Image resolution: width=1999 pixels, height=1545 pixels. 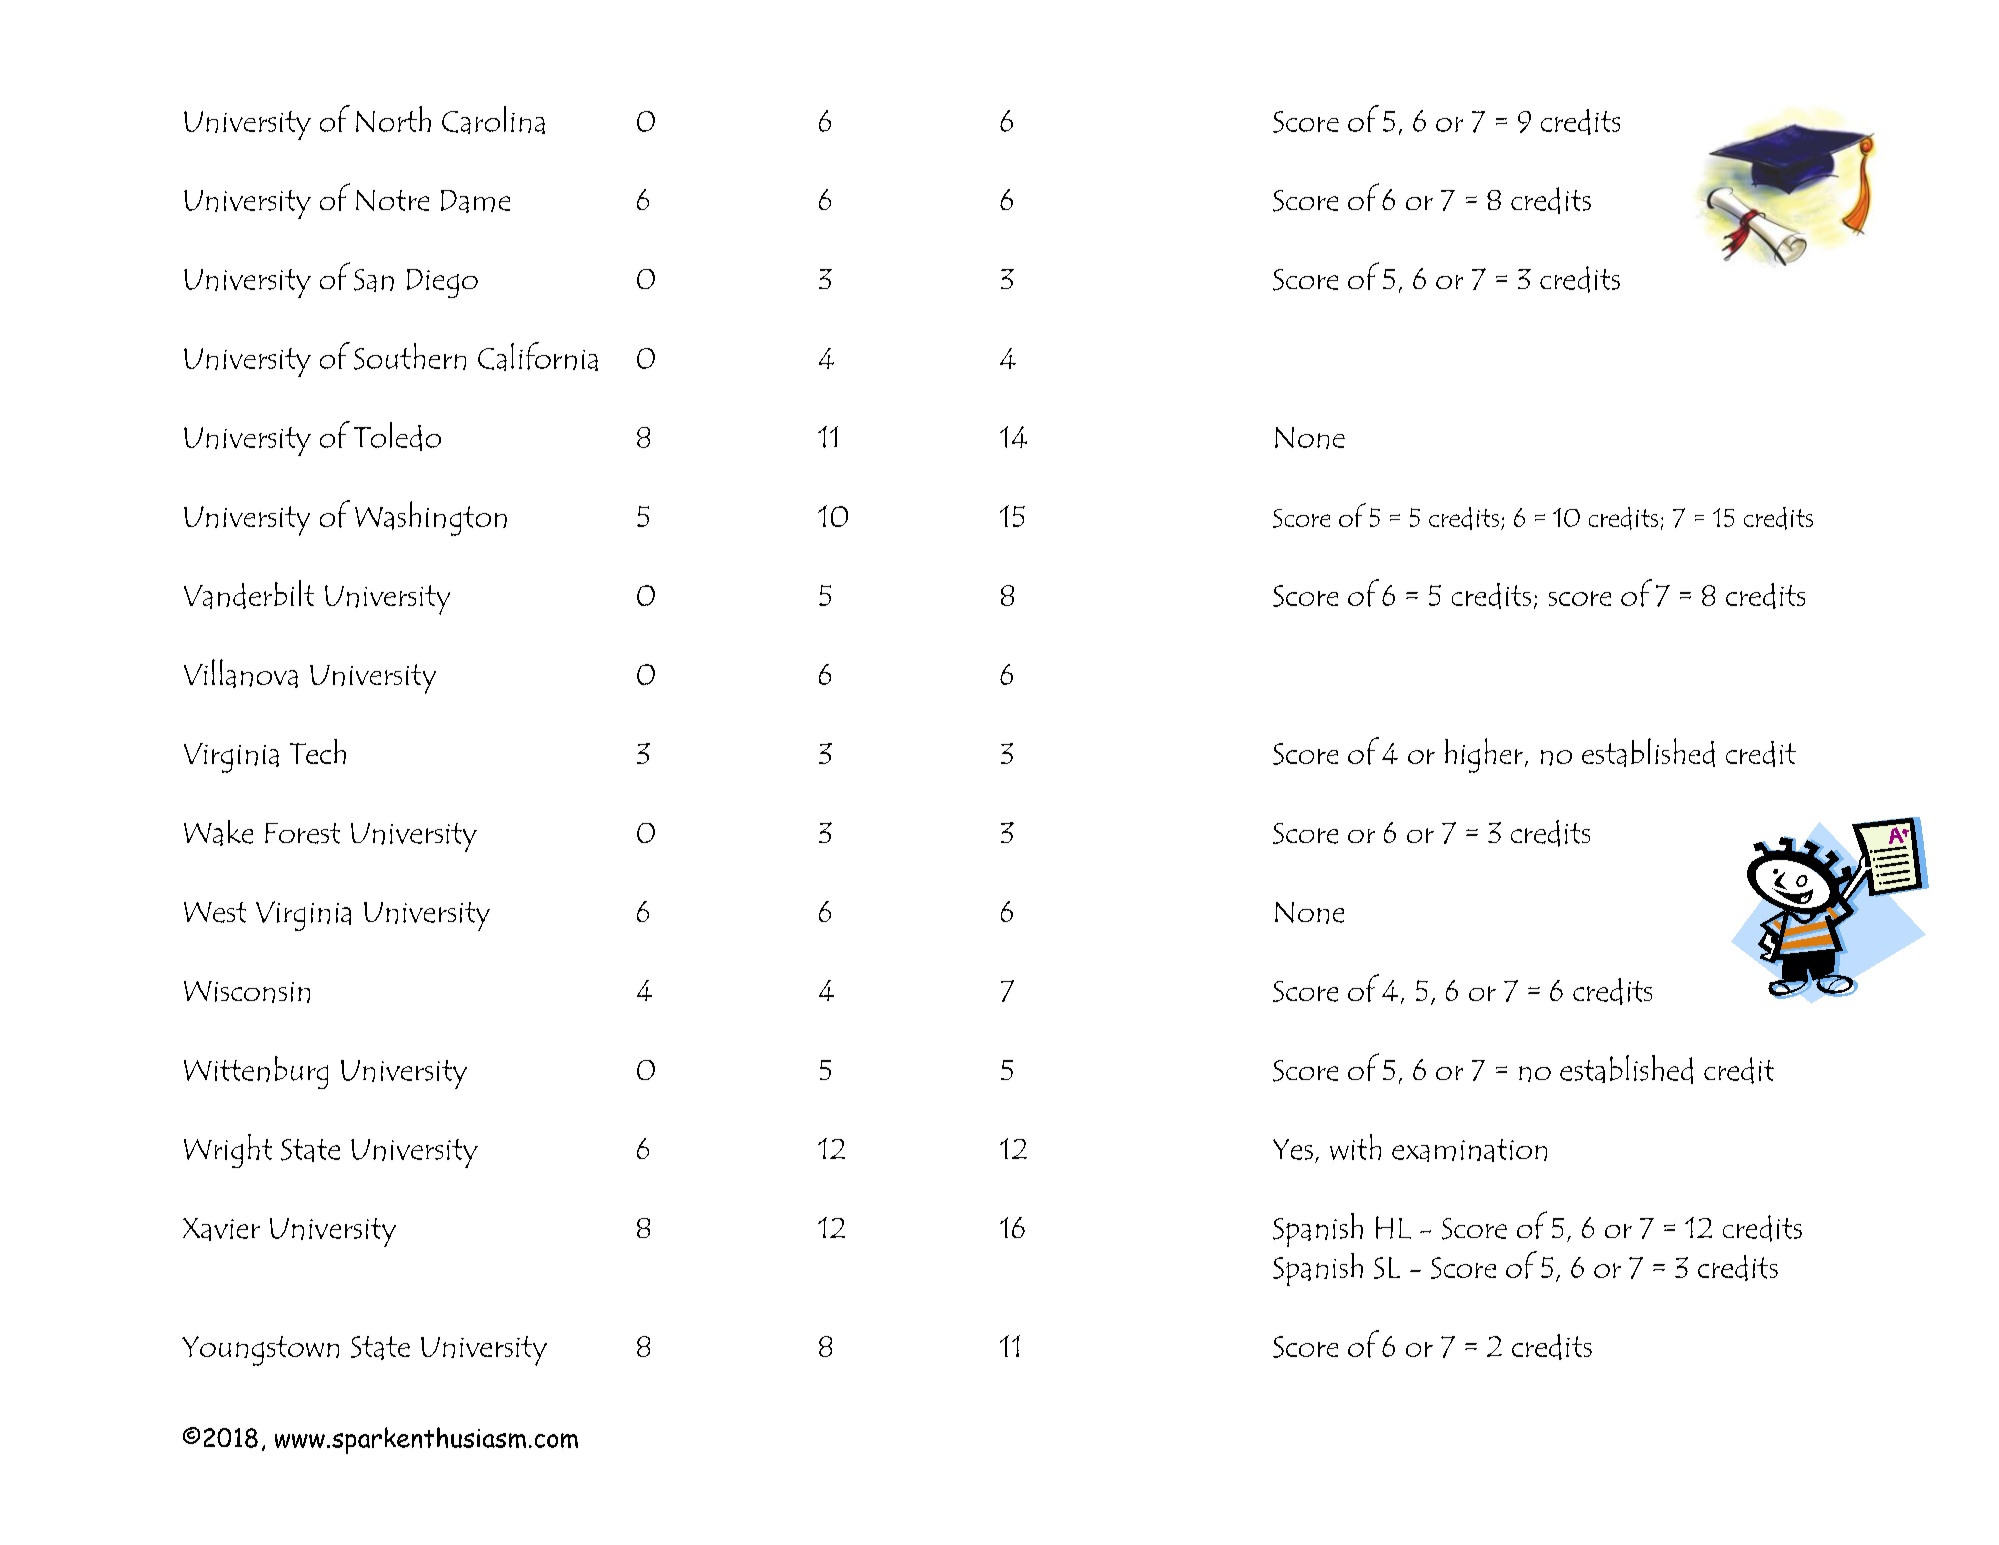 What do you see at coordinates (475, 201) in the image?
I see `Dame` at bounding box center [475, 201].
